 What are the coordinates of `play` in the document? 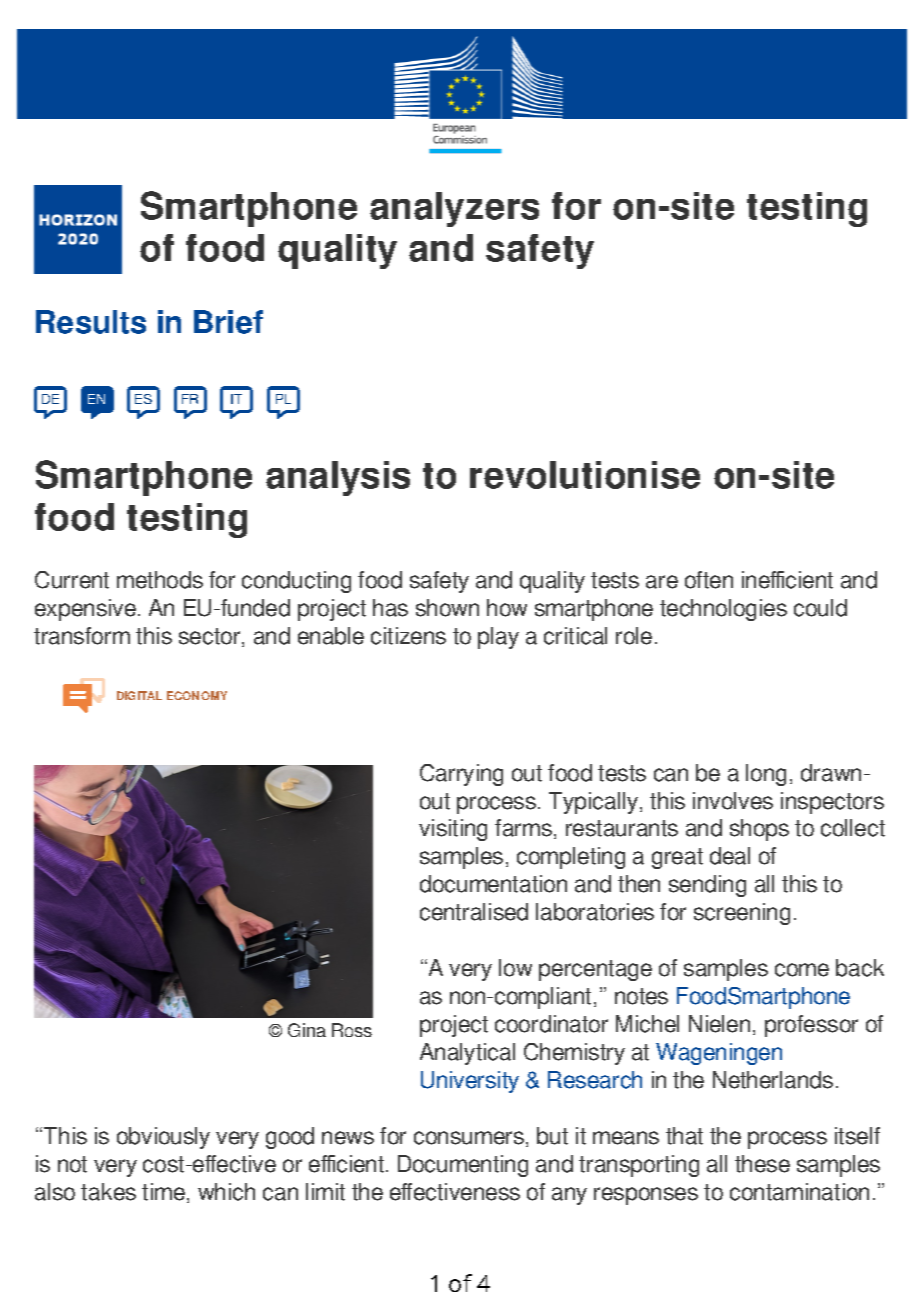 It's located at (498, 638).
